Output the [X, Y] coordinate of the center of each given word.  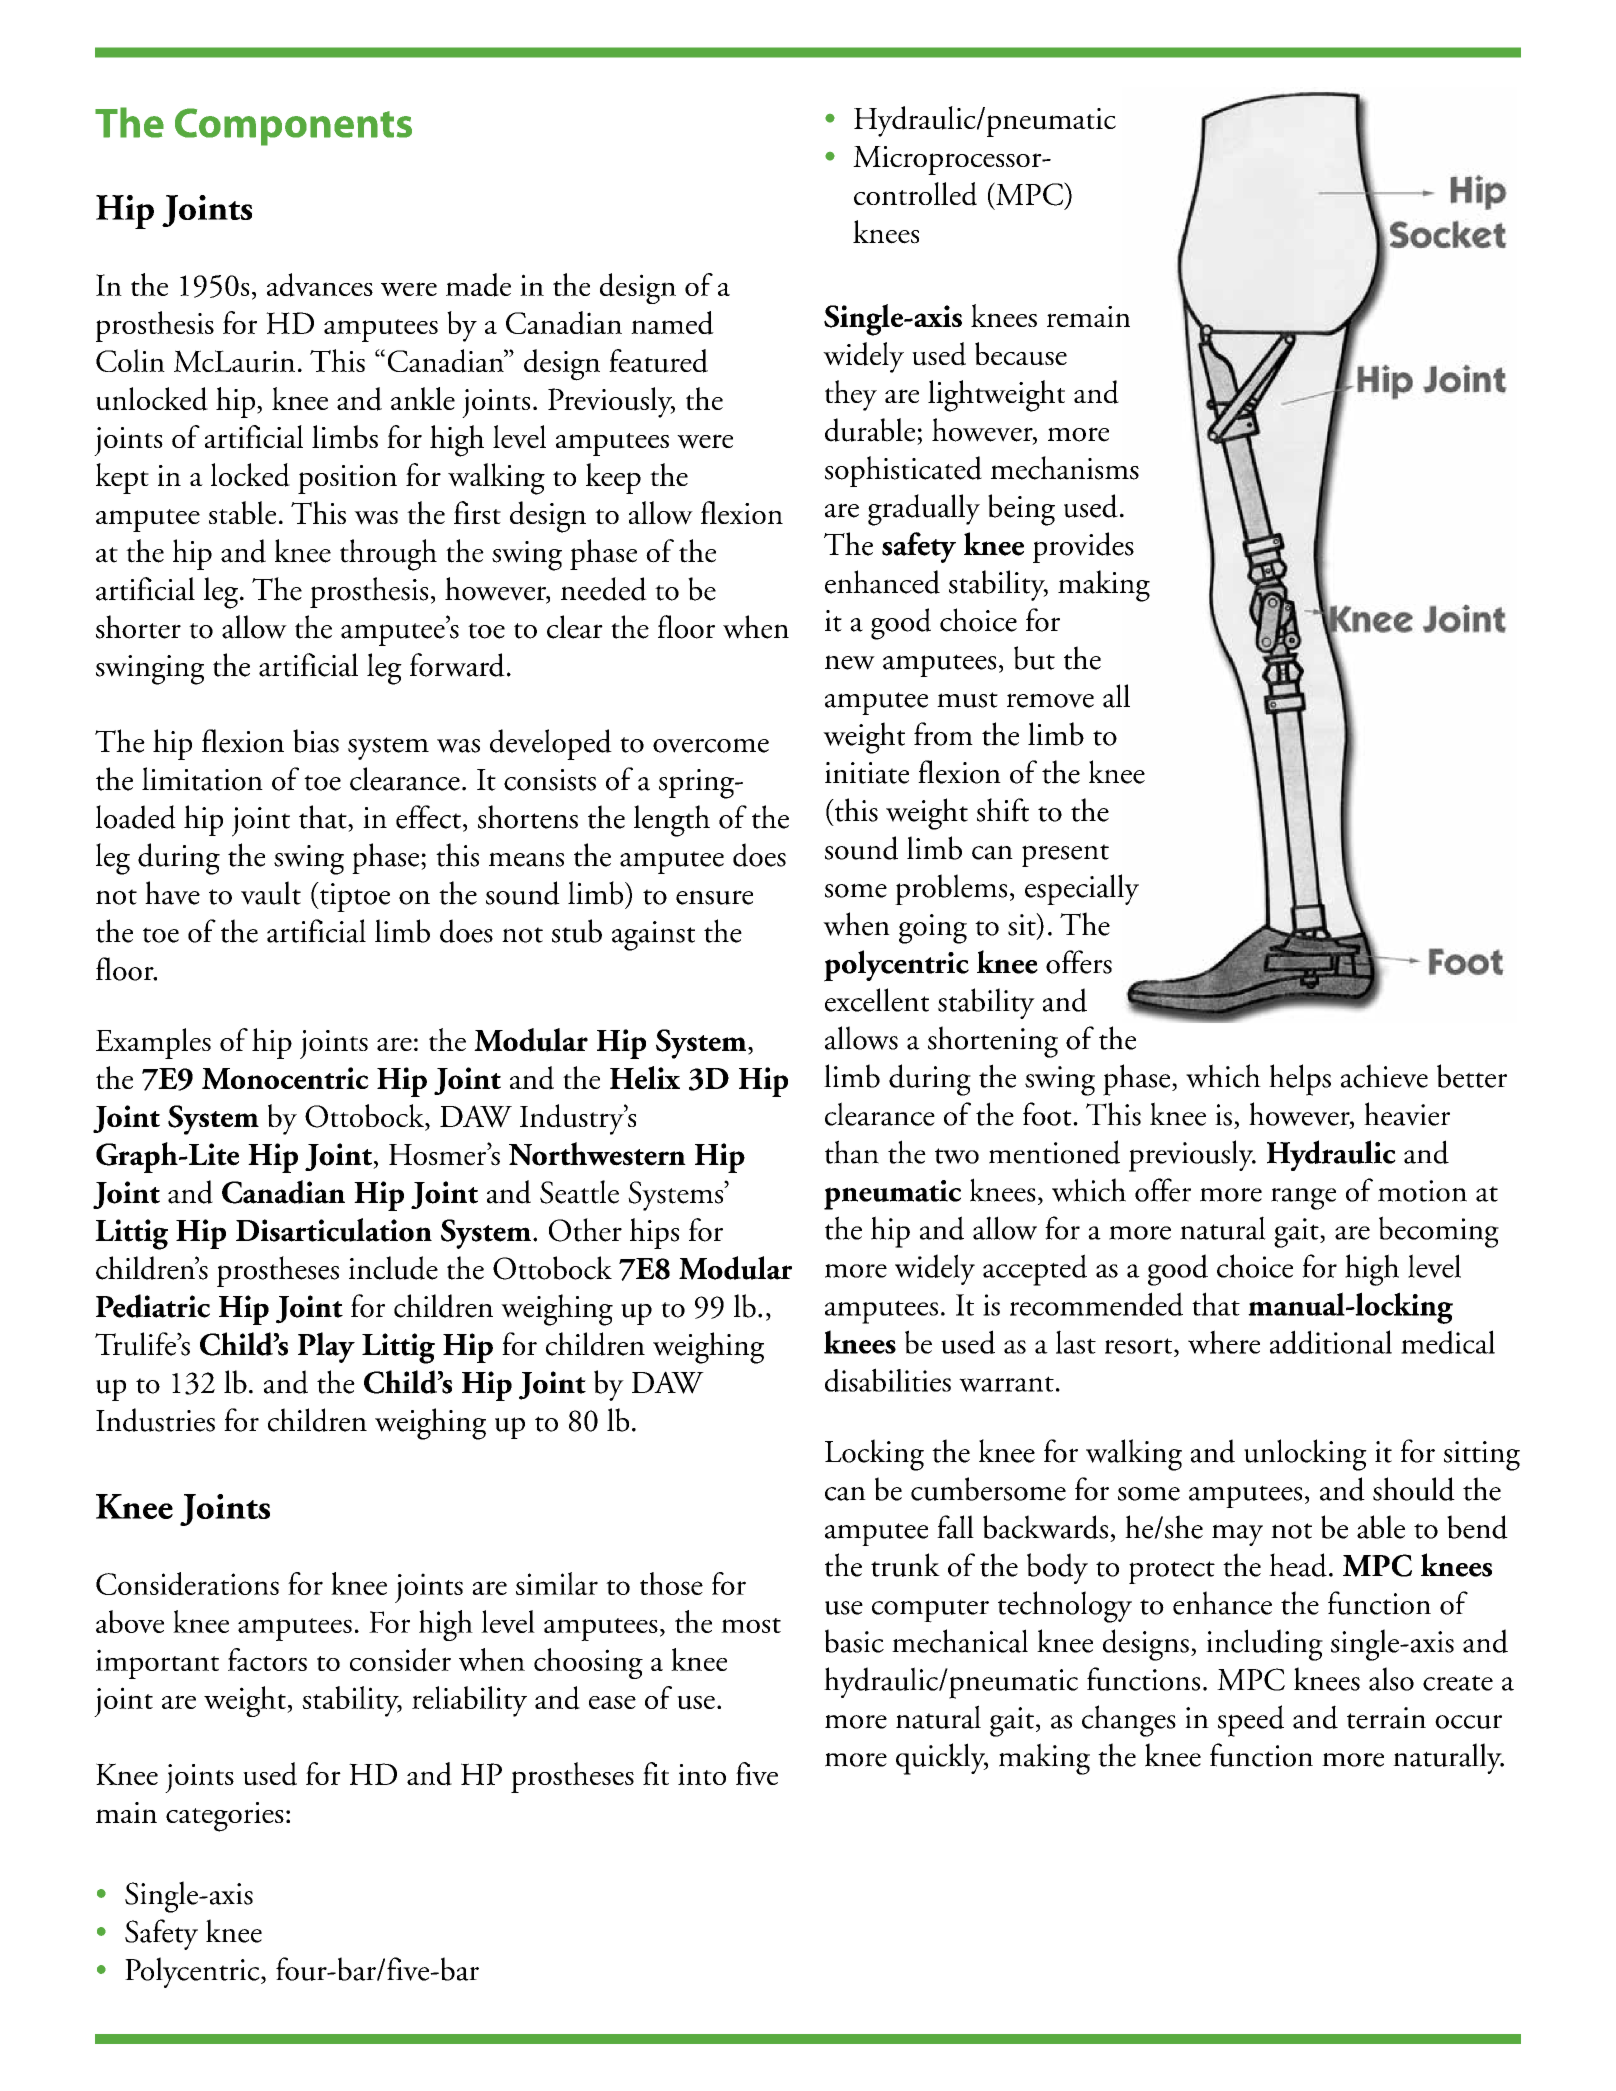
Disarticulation [334, 1230]
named [672, 323]
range [1303, 1199]
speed [1251, 1721]
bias [316, 741]
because [1021, 354]
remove [1050, 700]
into [702, 1774]
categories [225, 1817]
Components [293, 127]
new [850, 662]
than [852, 1152]
